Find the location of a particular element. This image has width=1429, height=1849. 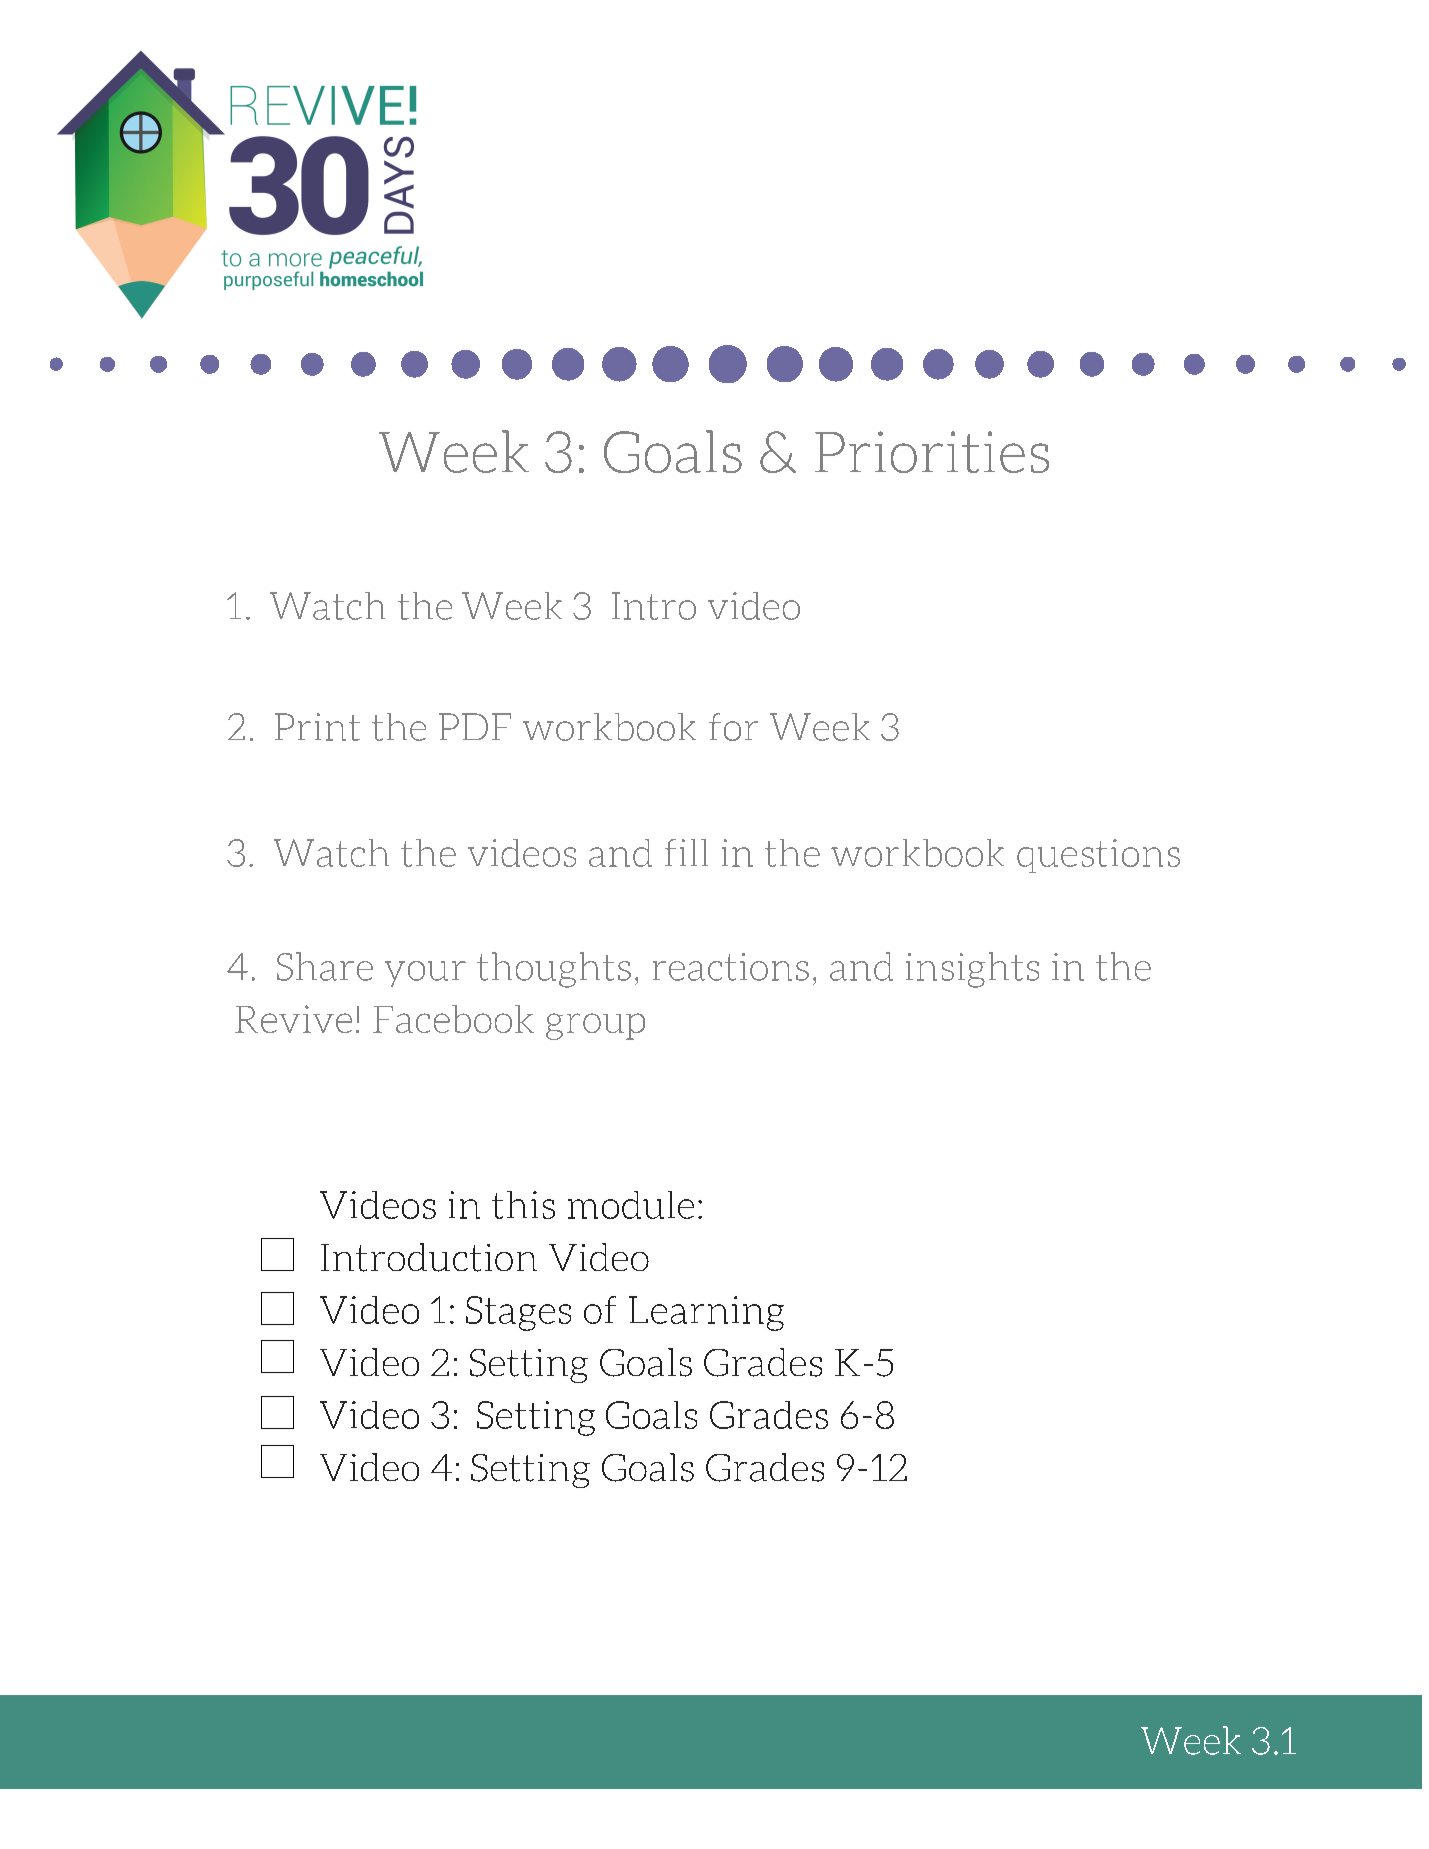

reactions is located at coordinates (731, 967).
